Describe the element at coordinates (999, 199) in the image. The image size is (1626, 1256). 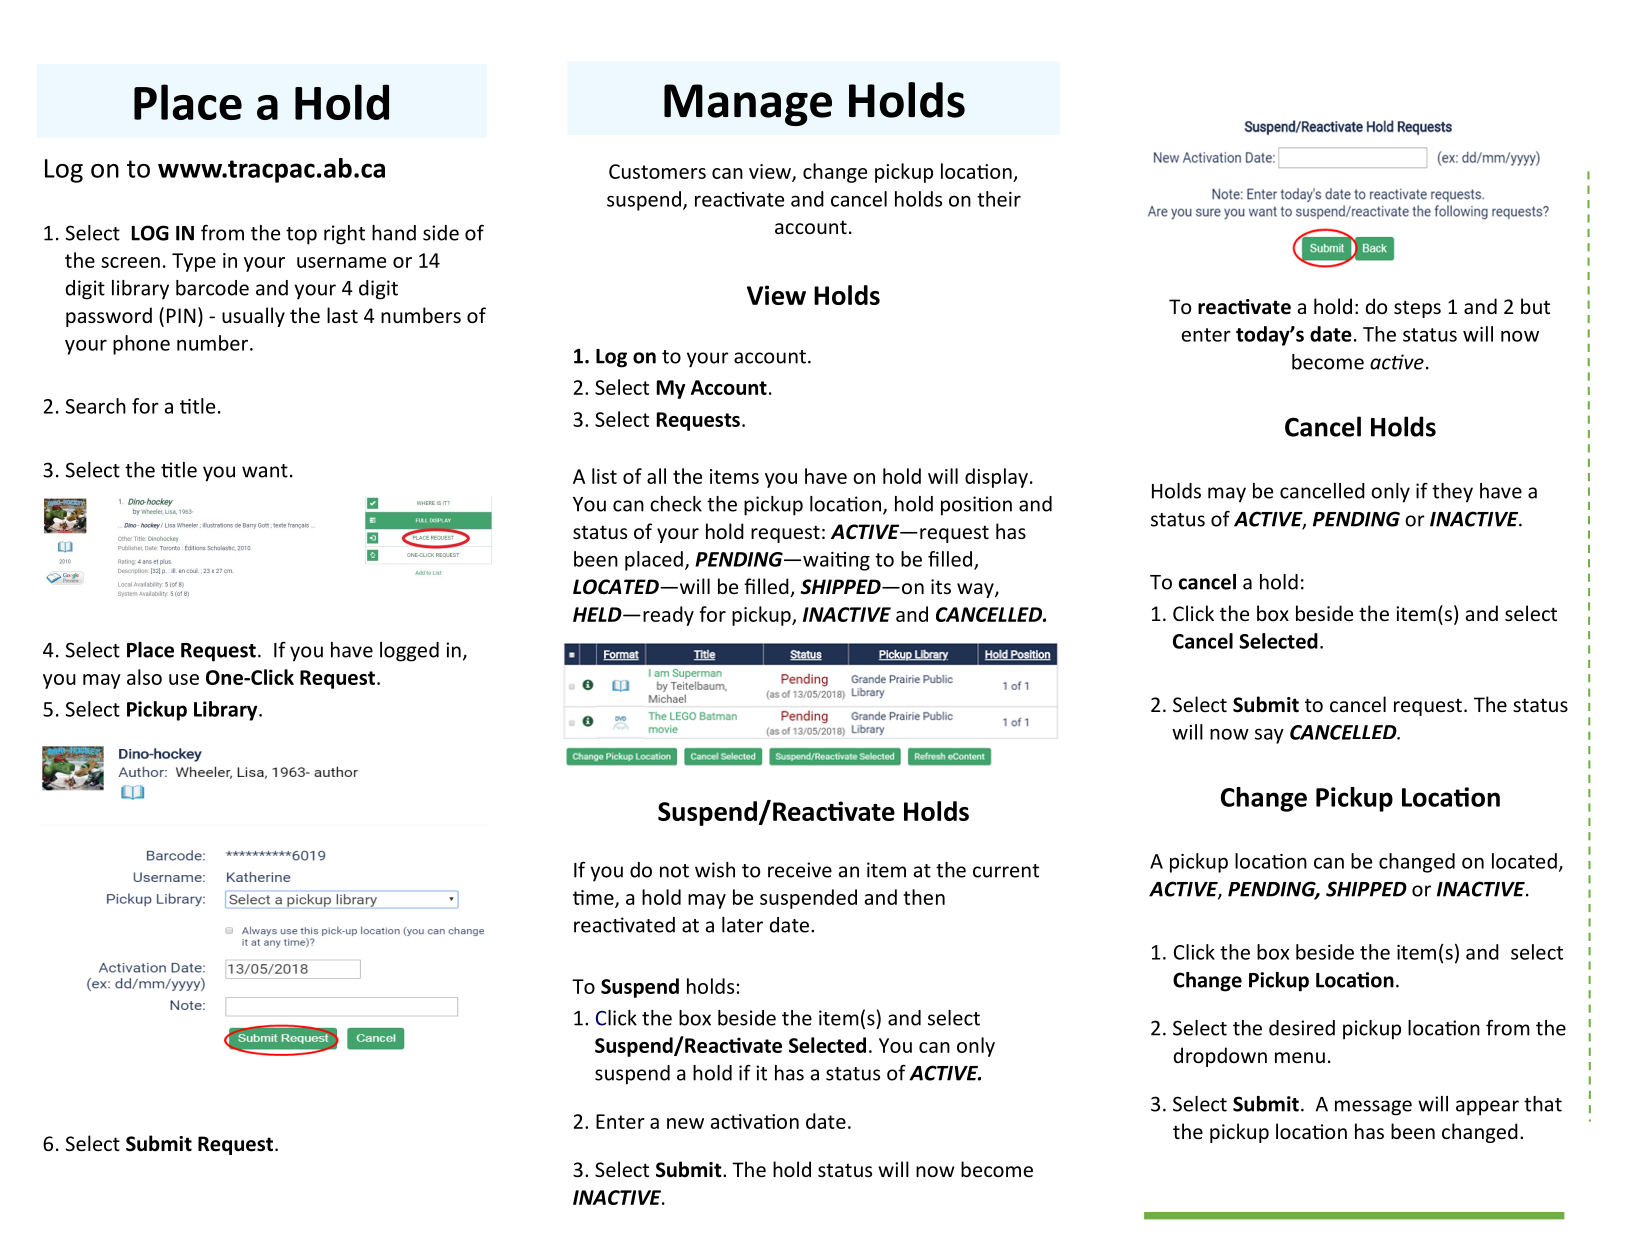
I see `their` at that location.
